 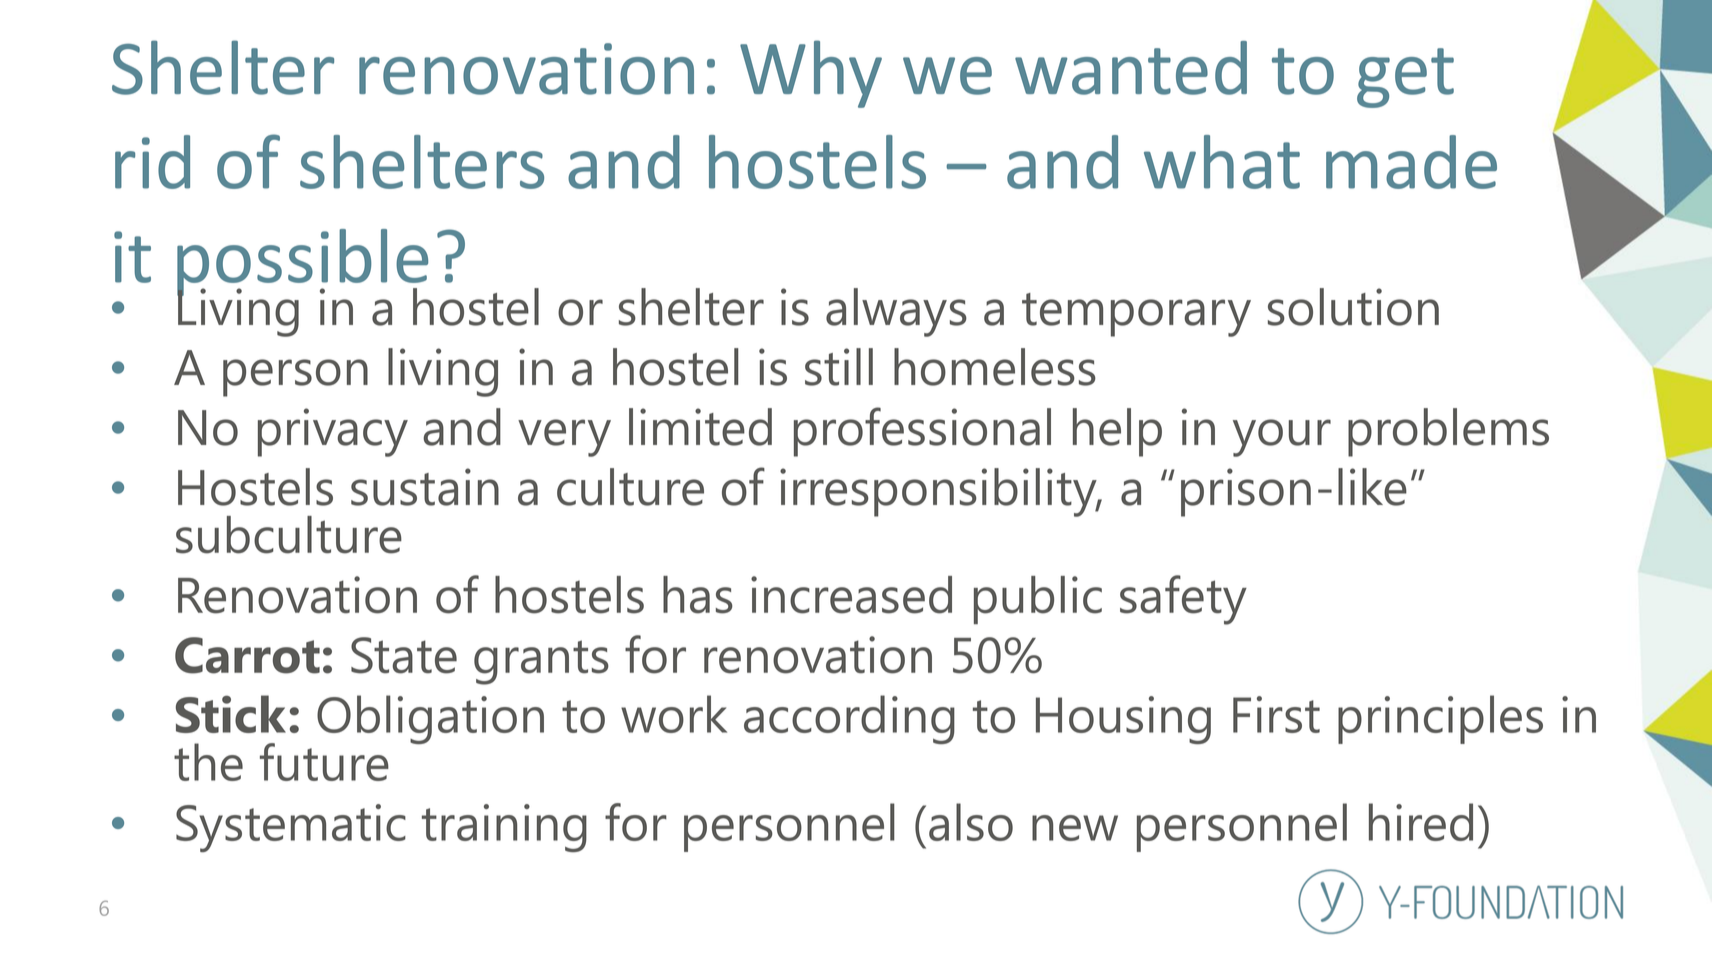 I want to click on always, so click(x=896, y=312).
